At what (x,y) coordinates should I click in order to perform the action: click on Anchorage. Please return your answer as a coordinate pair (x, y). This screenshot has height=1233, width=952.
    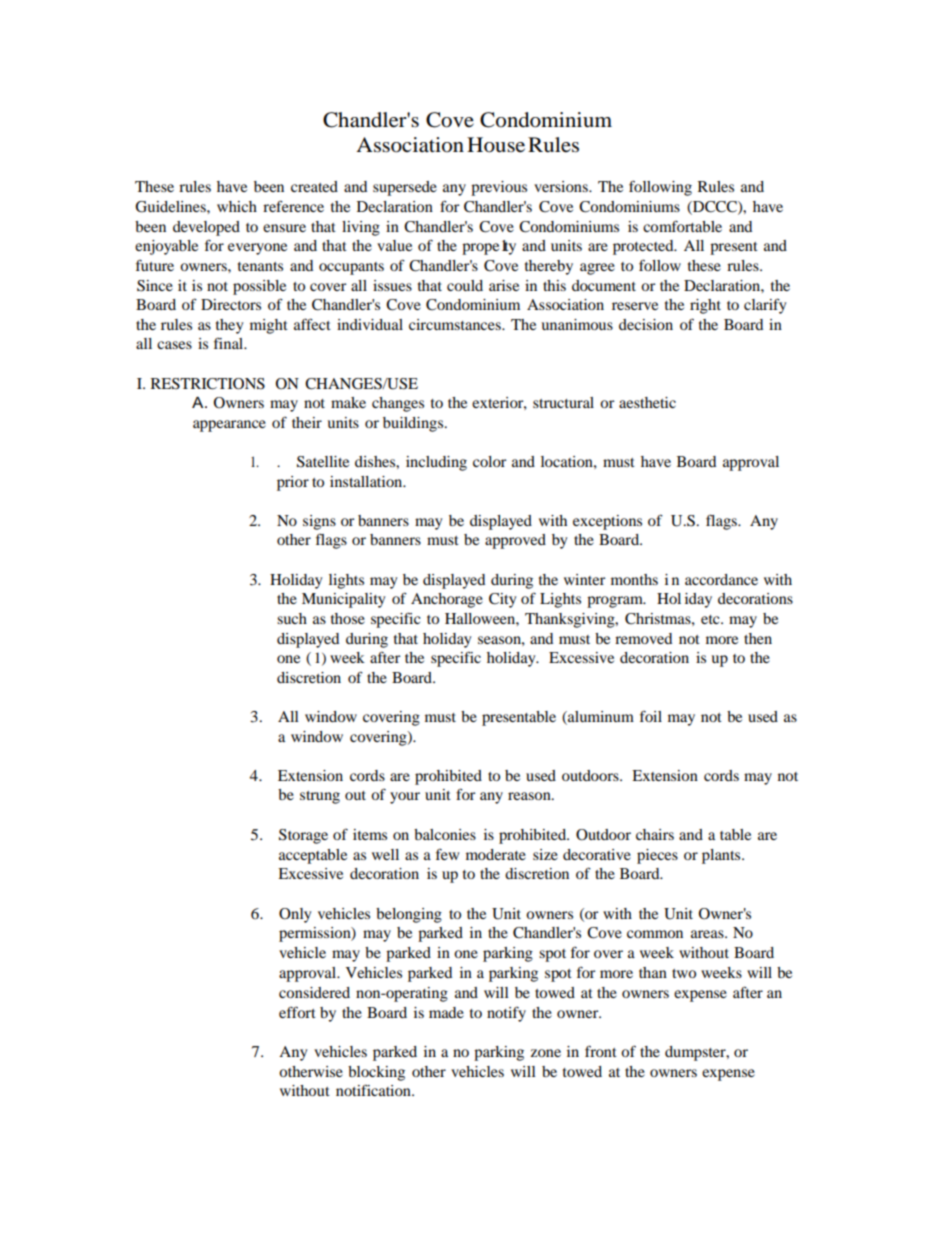
    Looking at the image, I should click on (447, 600).
